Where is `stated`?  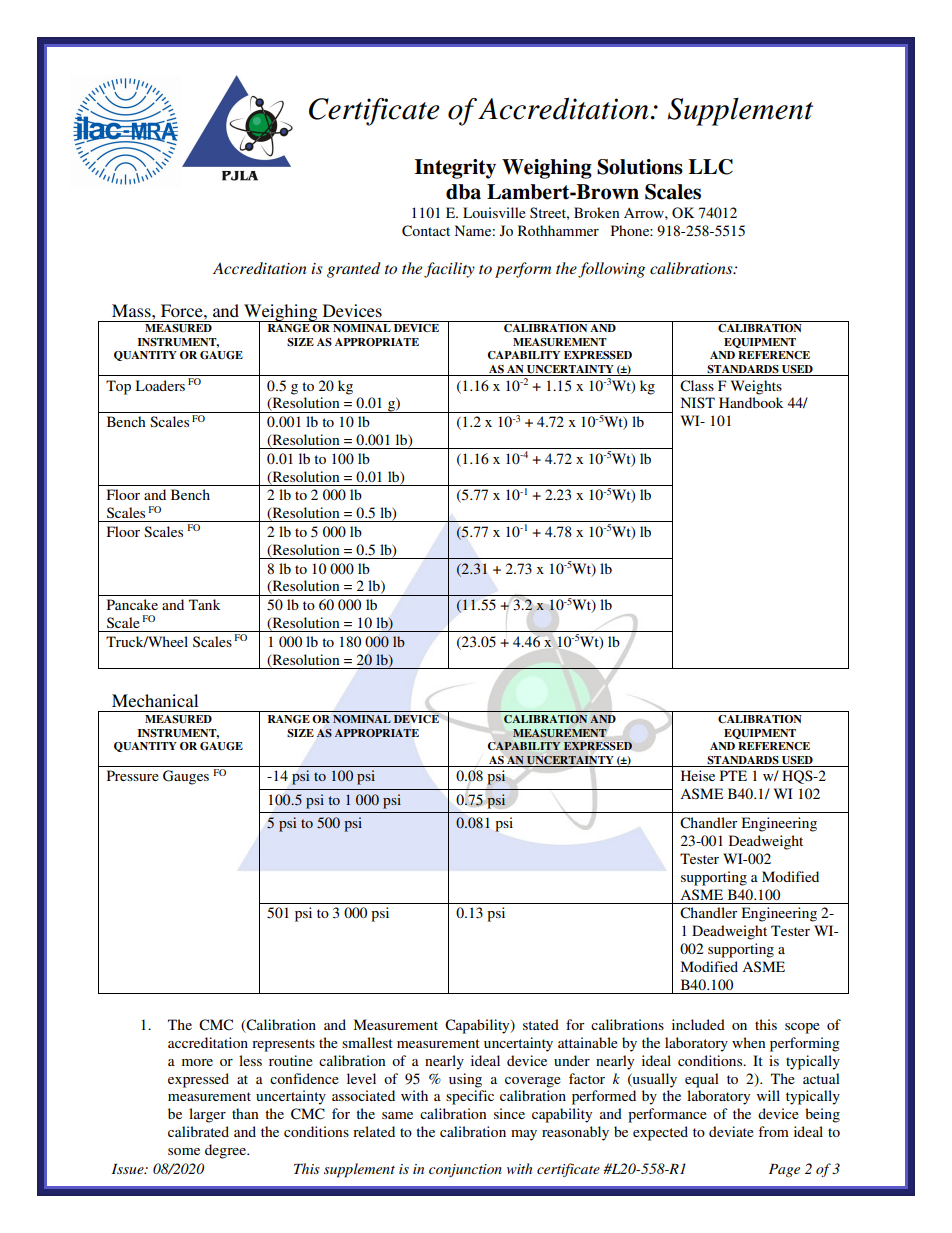
stated is located at coordinates (541, 1024).
